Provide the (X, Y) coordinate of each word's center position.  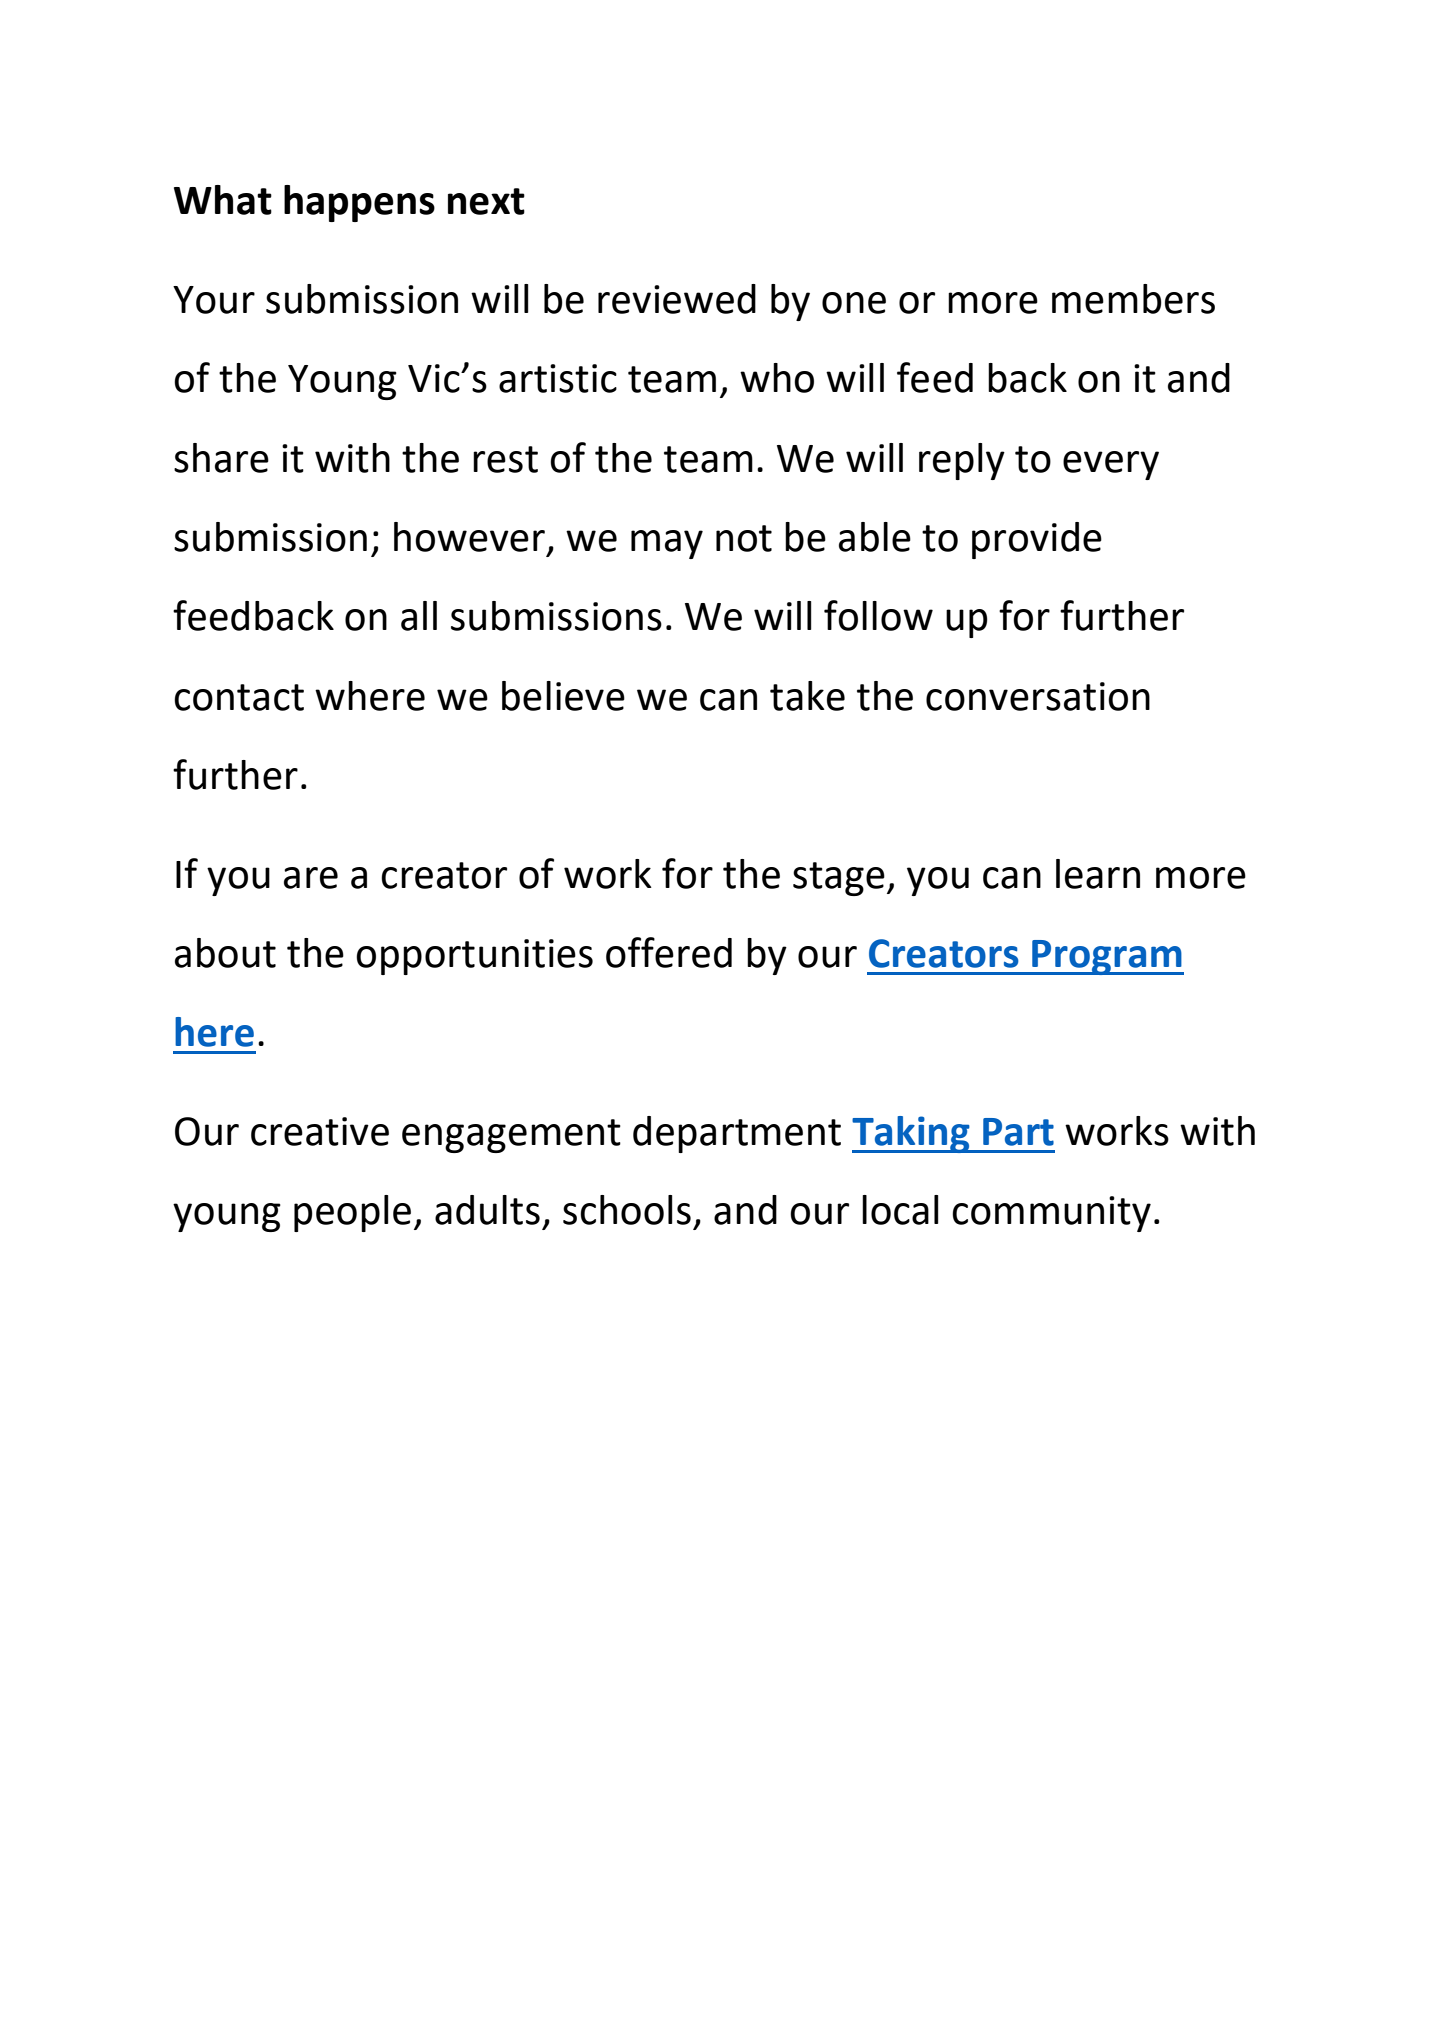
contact (239, 697)
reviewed (677, 299)
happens (359, 203)
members (1133, 299)
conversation (1038, 696)
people (352, 1213)
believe (563, 696)
